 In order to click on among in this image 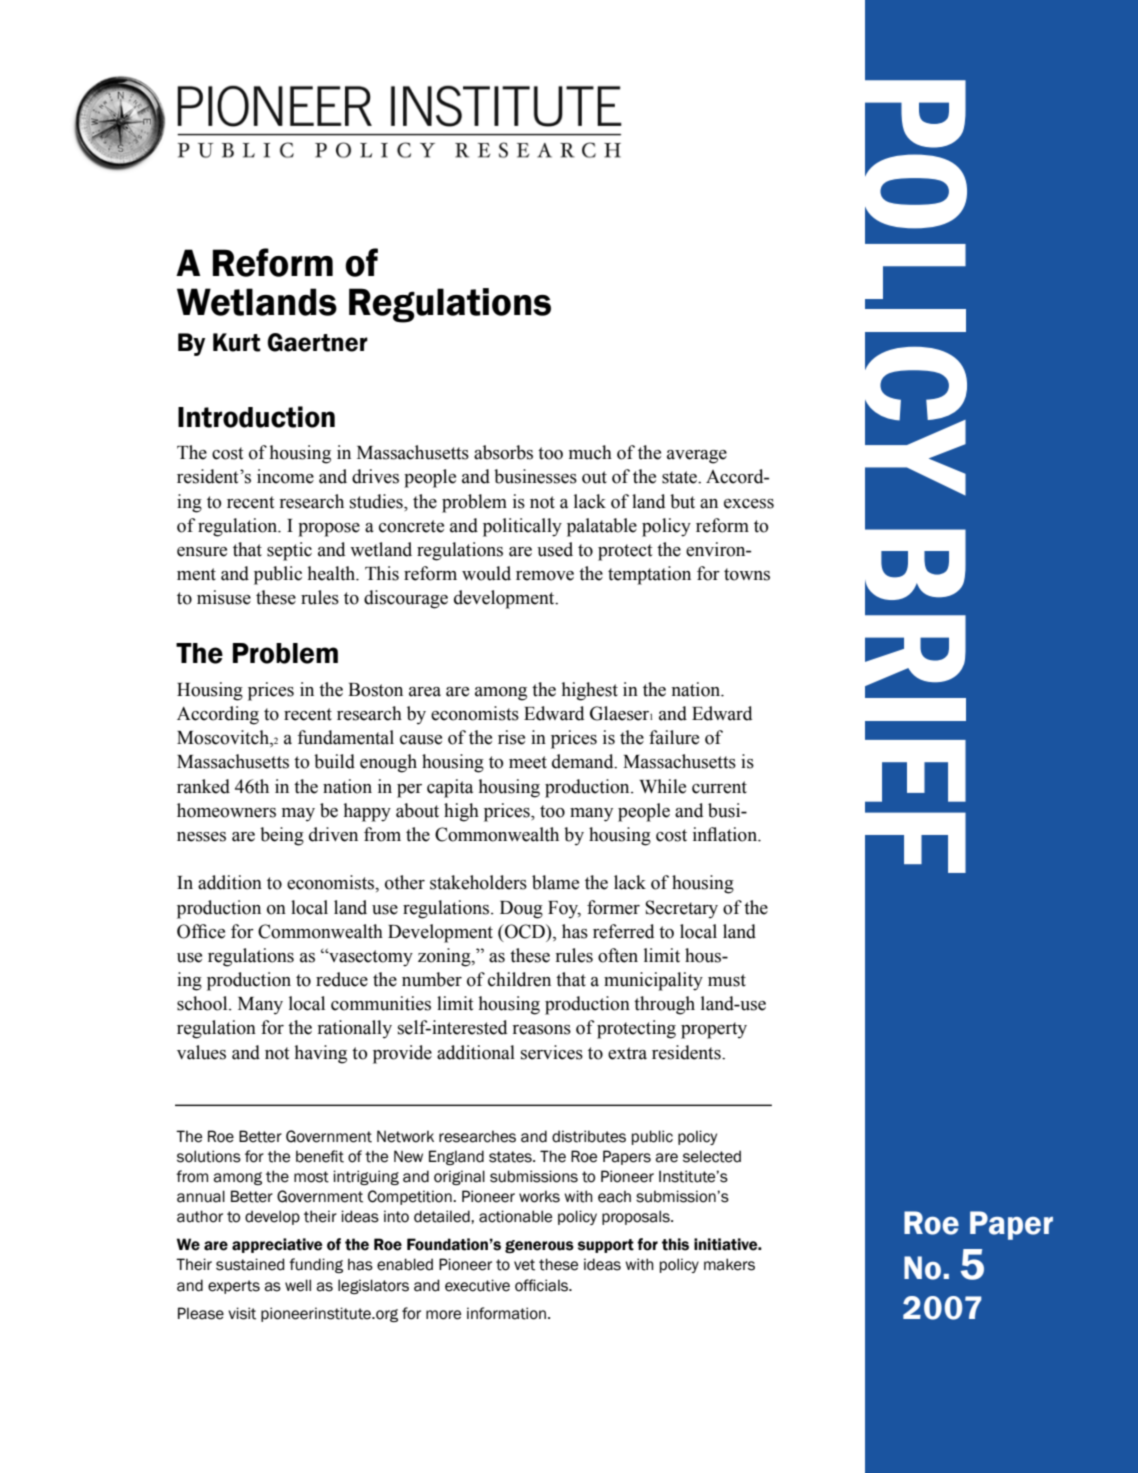, I will do `click(501, 694)`.
